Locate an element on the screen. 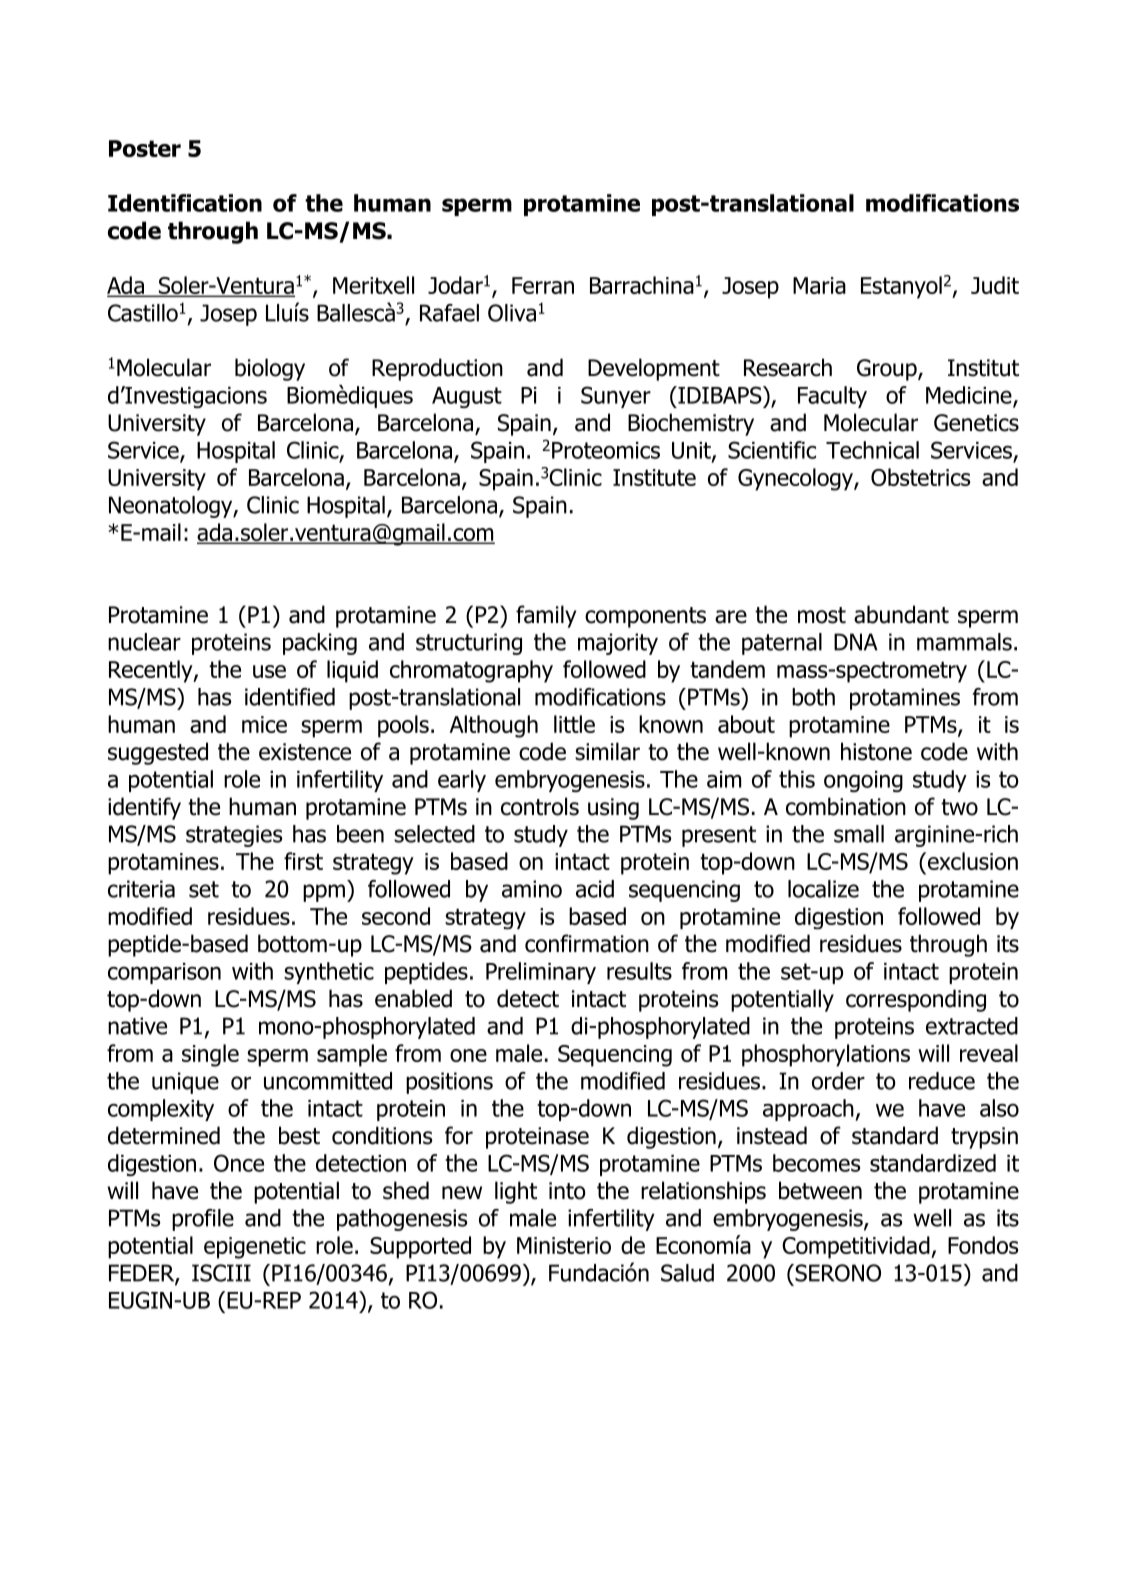 The height and width of the screenshot is (1594, 1127). little is located at coordinates (574, 724).
